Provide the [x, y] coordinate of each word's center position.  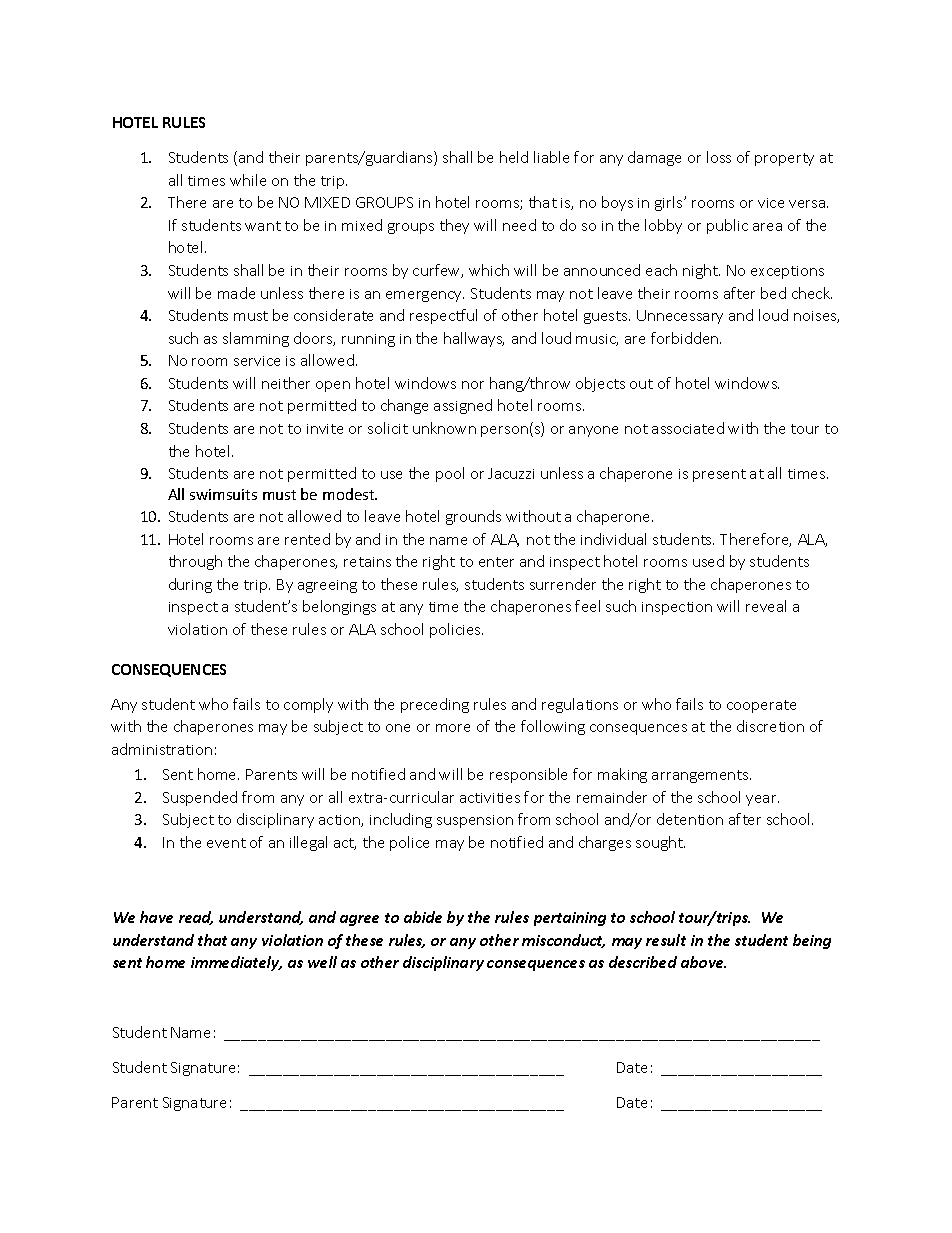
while [248, 180]
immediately [236, 963]
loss [719, 157]
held [514, 157]
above [703, 962]
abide [423, 917]
